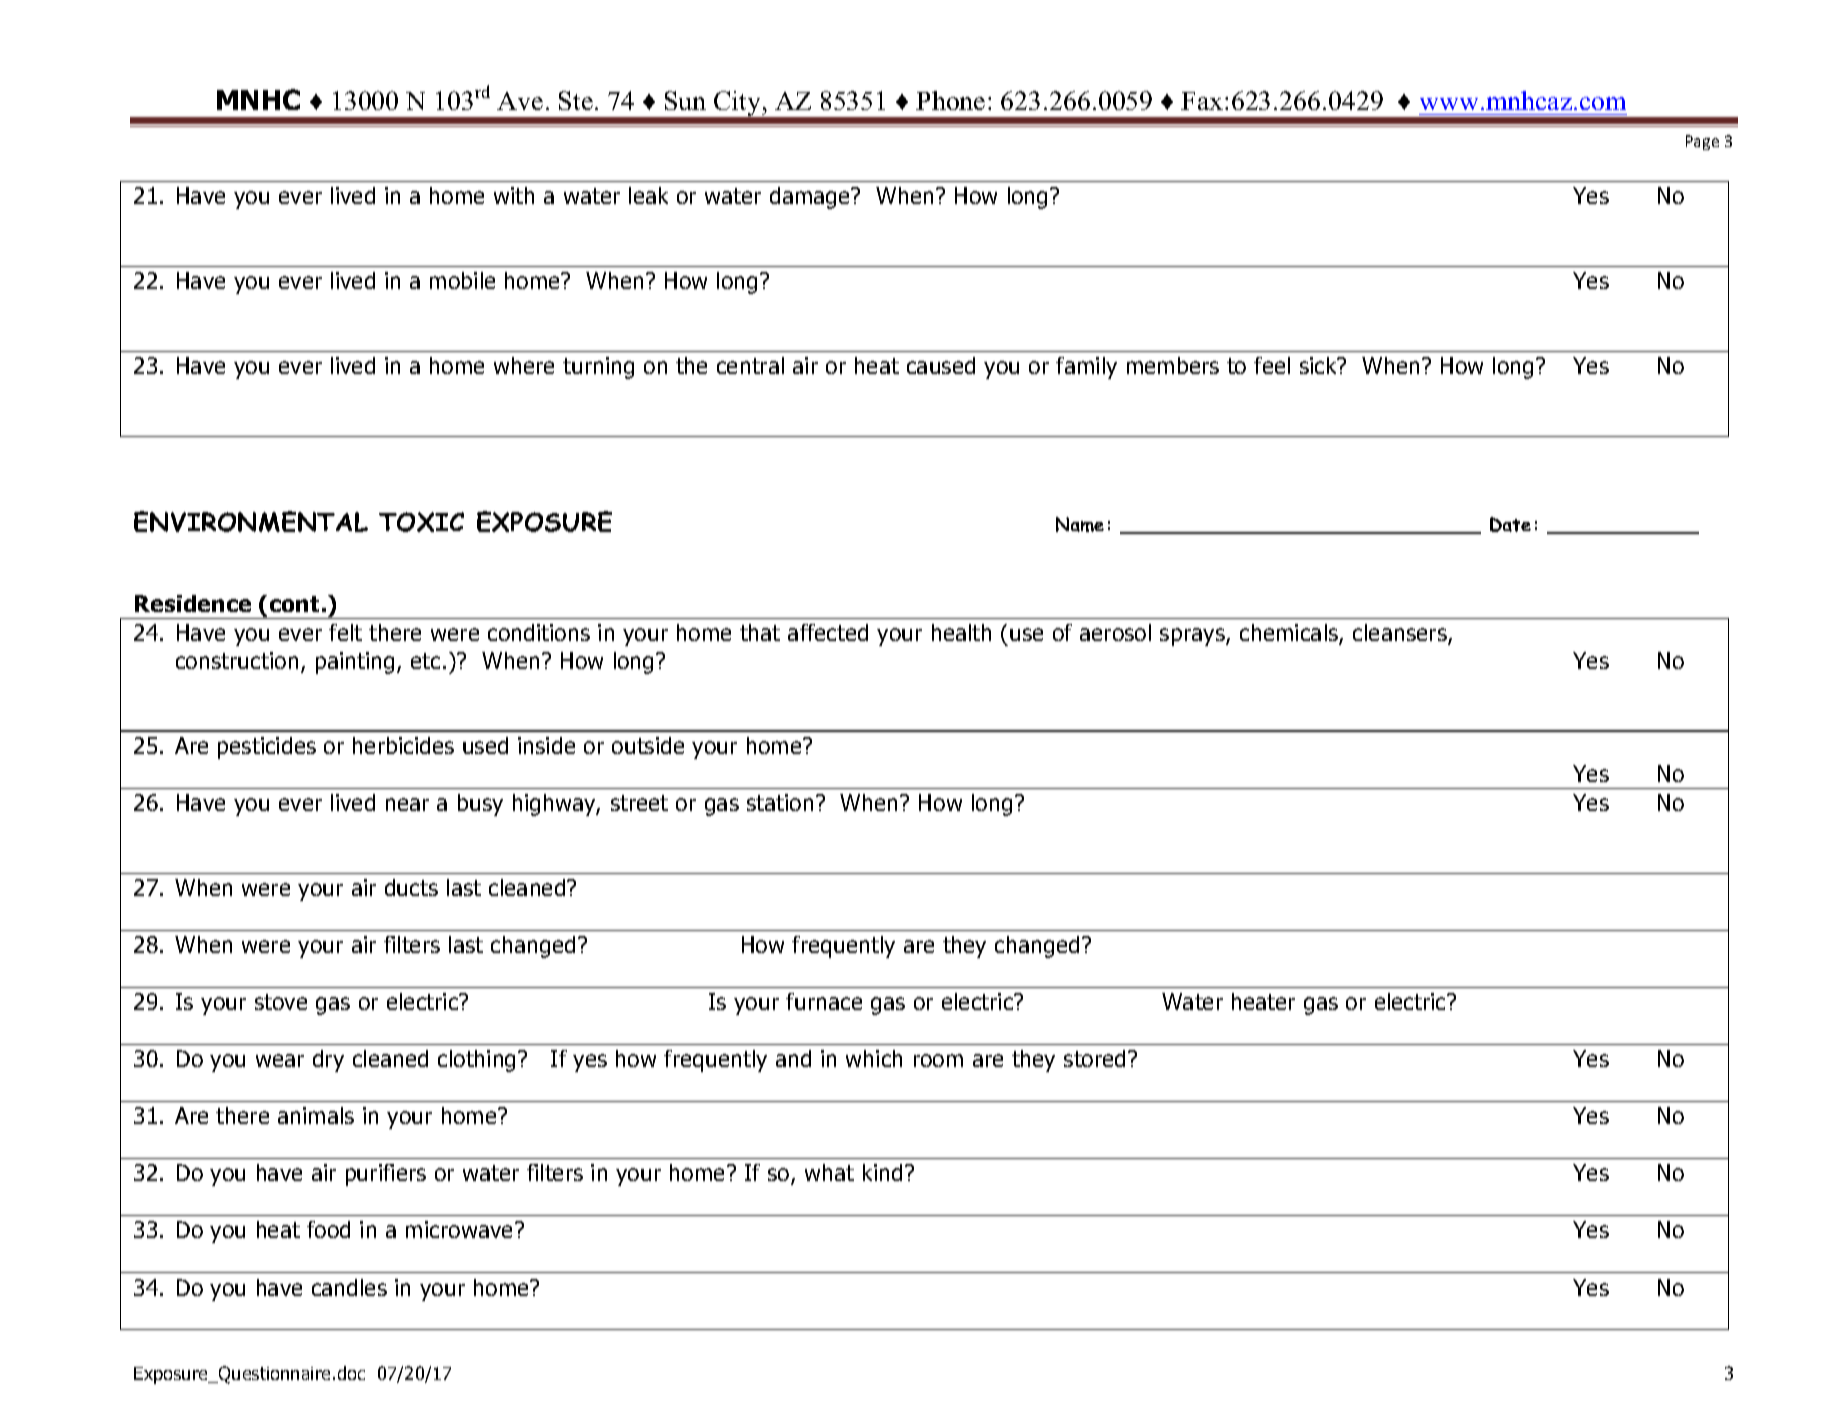 The width and height of the screenshot is (1834, 1417). Describe the element at coordinates (421, 522) in the screenshot. I see `TOXIC` at that location.
